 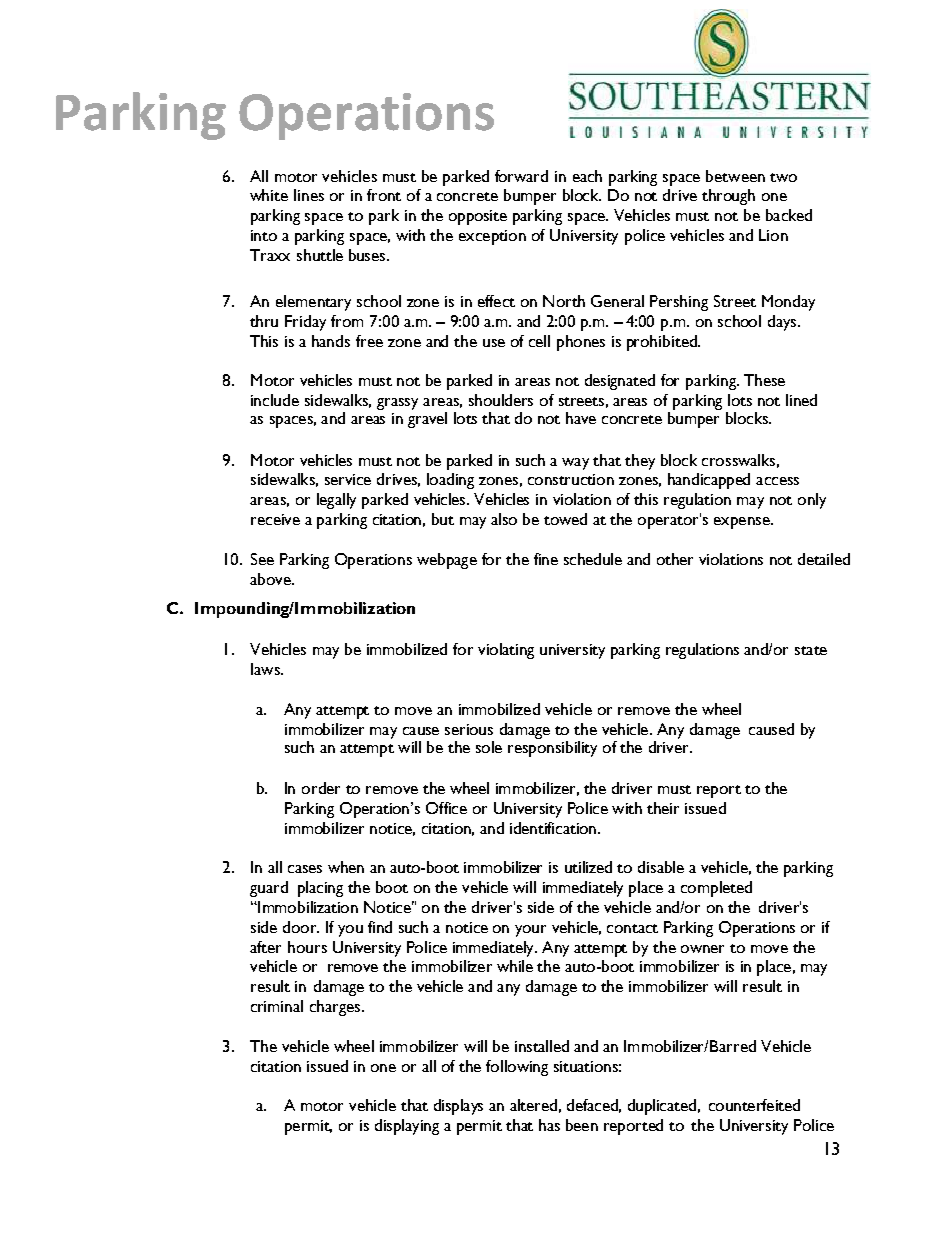 What do you see at coordinates (407, 1127) in the screenshot?
I see `displaying` at bounding box center [407, 1127].
